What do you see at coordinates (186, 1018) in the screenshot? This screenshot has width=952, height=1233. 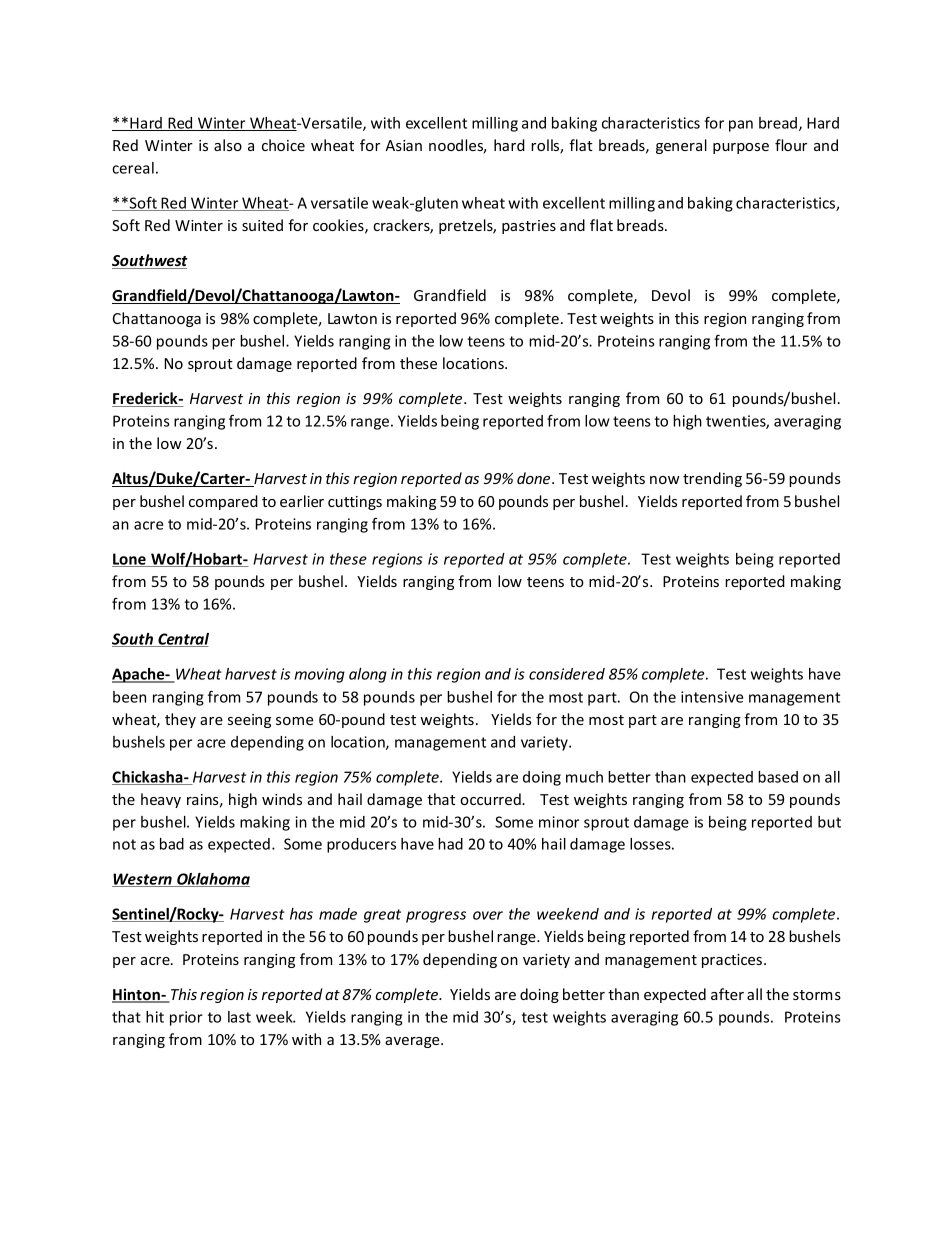 I see `prior` at bounding box center [186, 1018].
